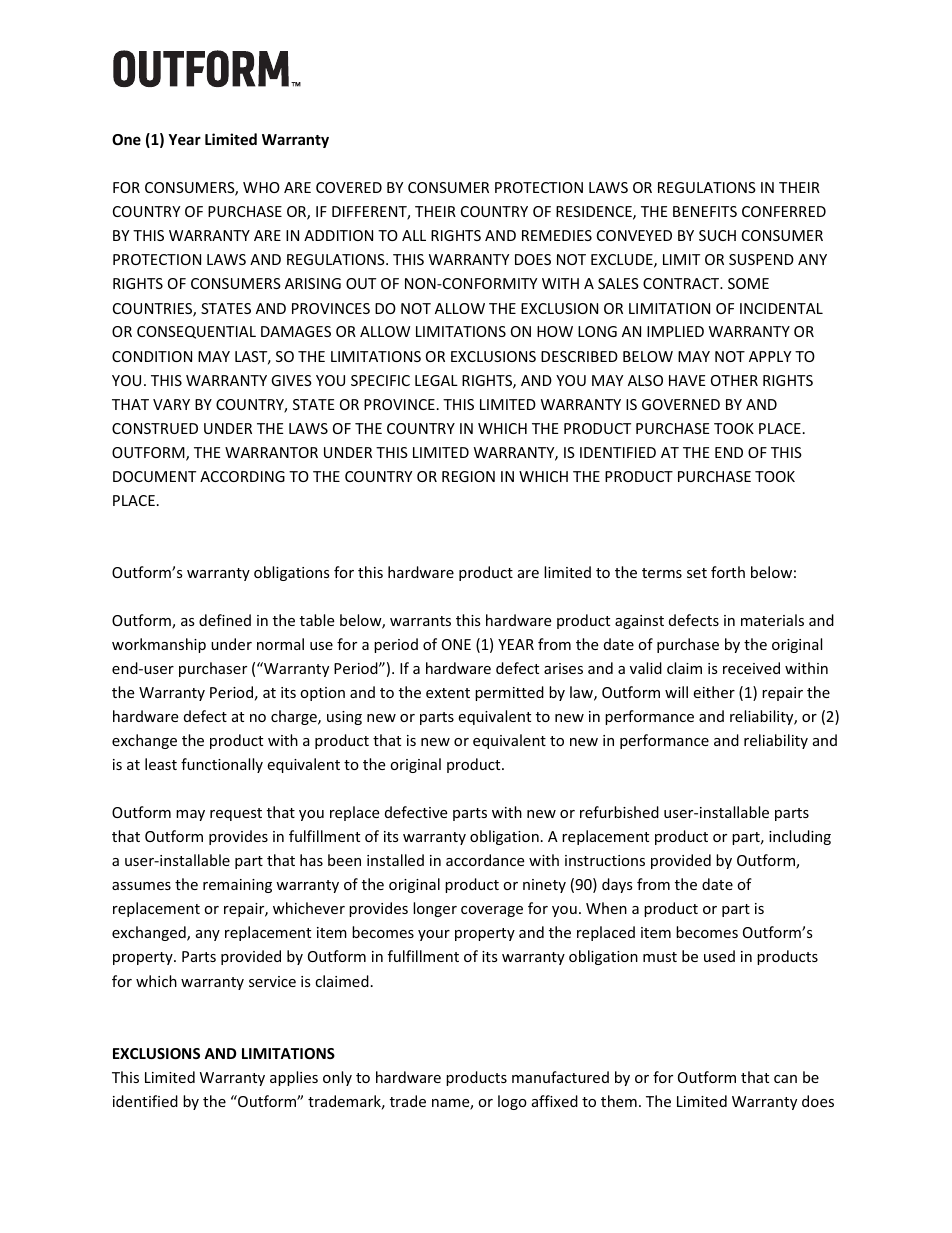 This page has height=1233, width=952. Describe the element at coordinates (225, 620) in the page. I see `defined` at that location.
